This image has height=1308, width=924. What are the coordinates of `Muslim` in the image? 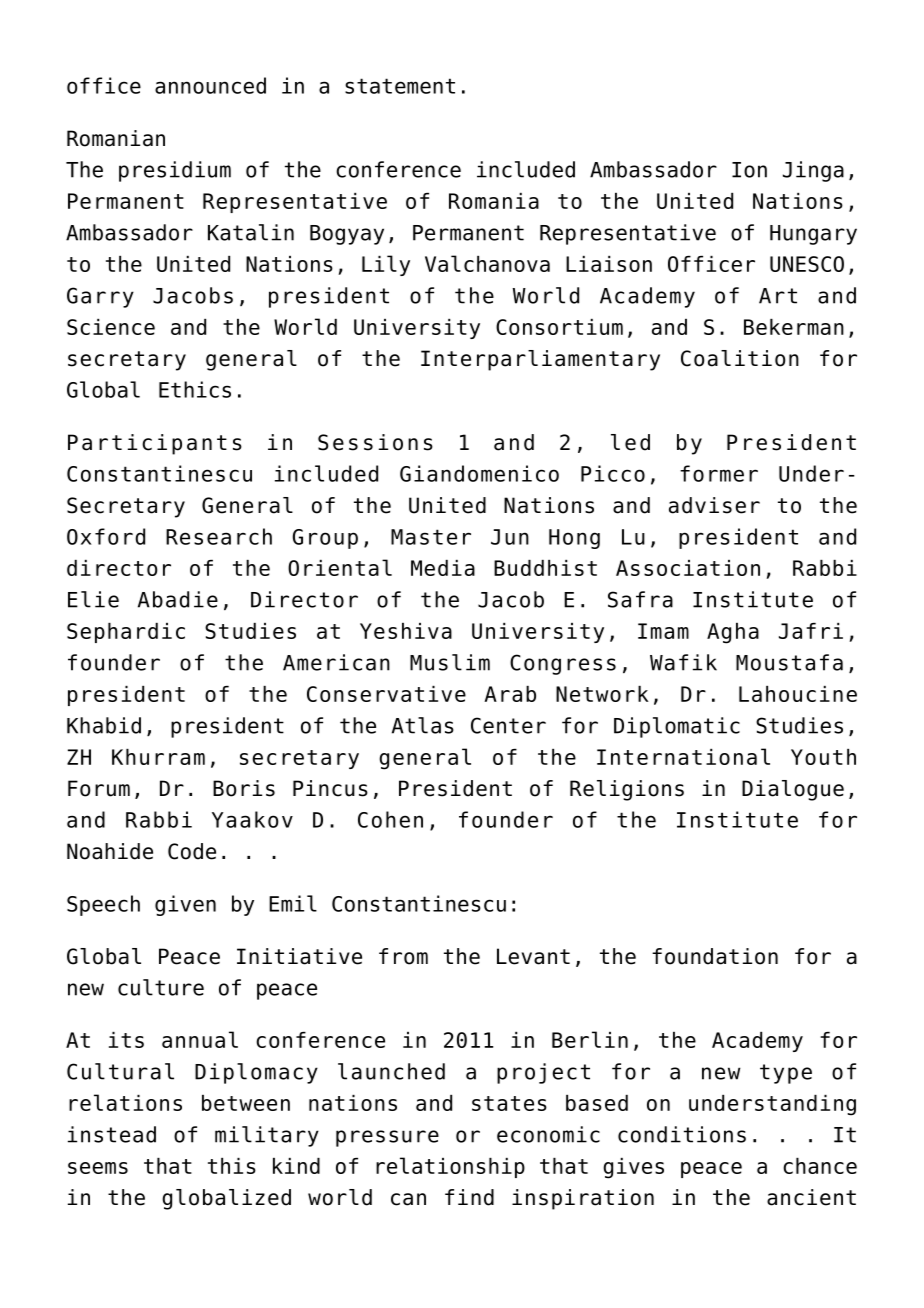 It's located at (450, 662).
